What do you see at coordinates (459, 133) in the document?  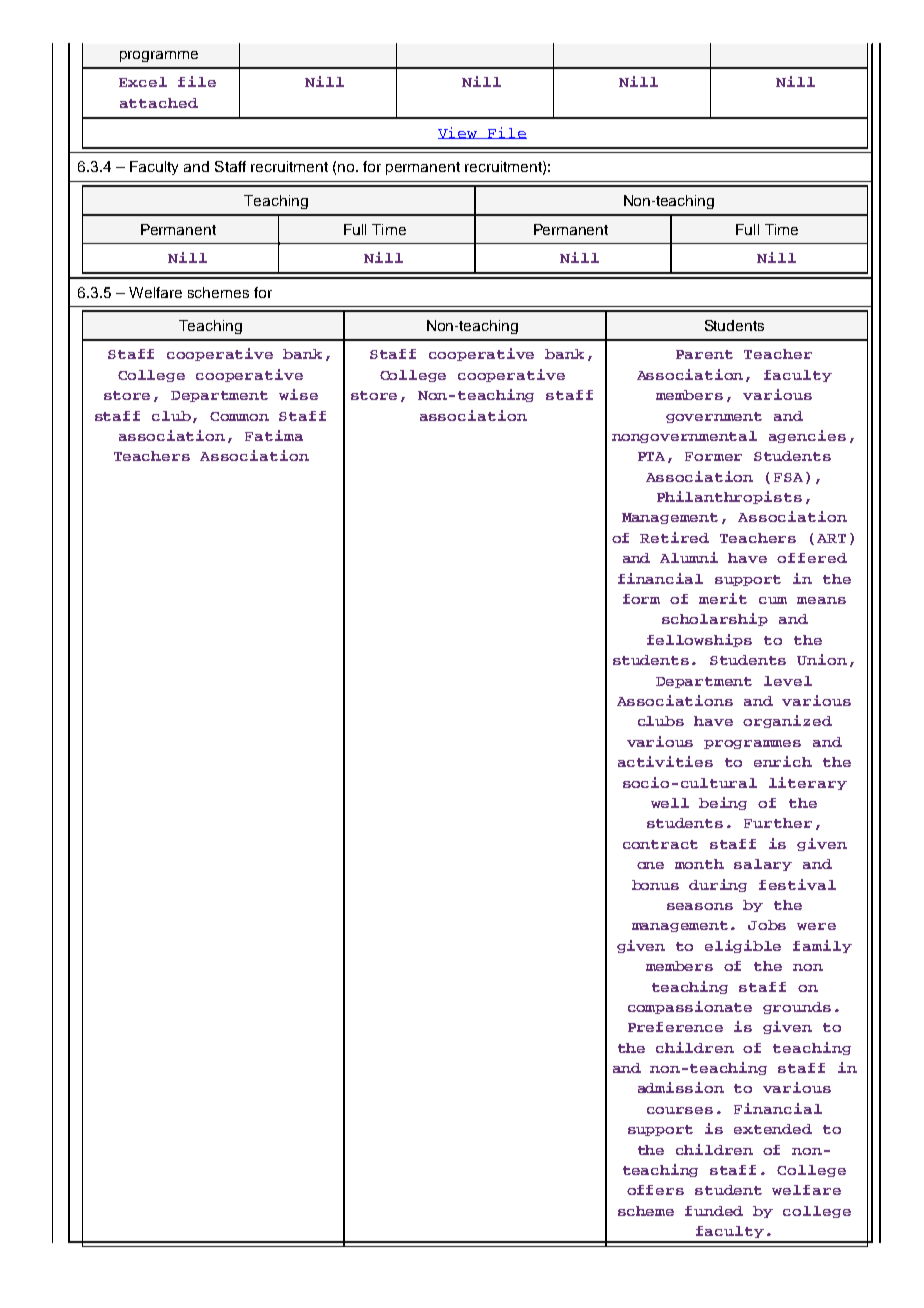 I see `View` at bounding box center [459, 133].
